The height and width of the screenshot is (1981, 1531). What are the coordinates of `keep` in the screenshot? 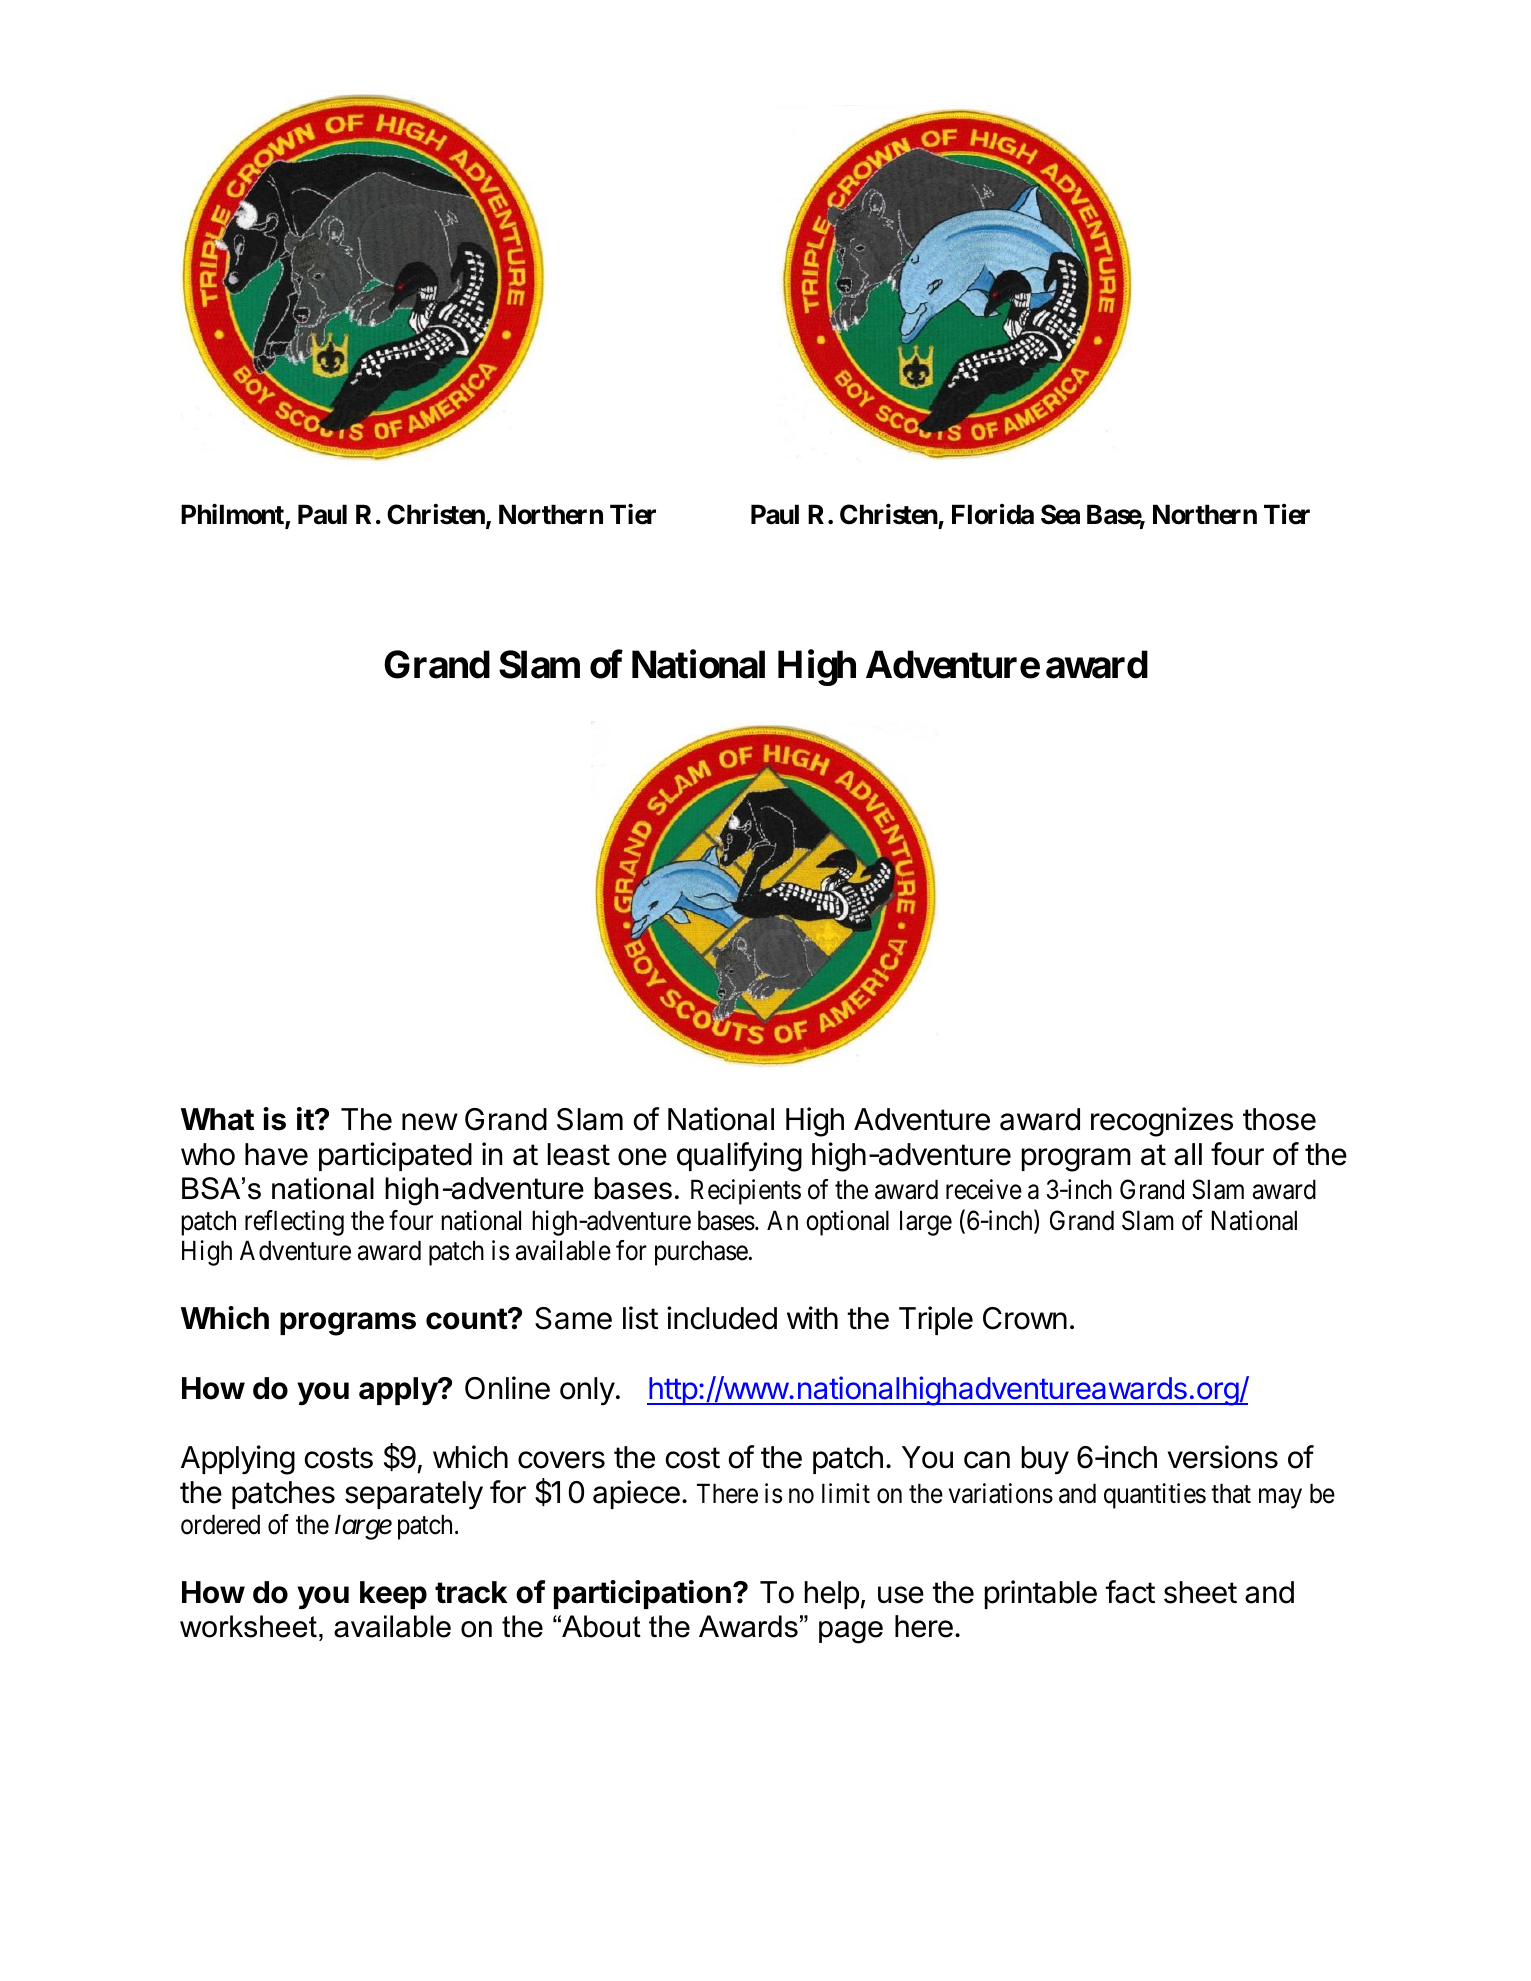 It's located at (393, 1595).
